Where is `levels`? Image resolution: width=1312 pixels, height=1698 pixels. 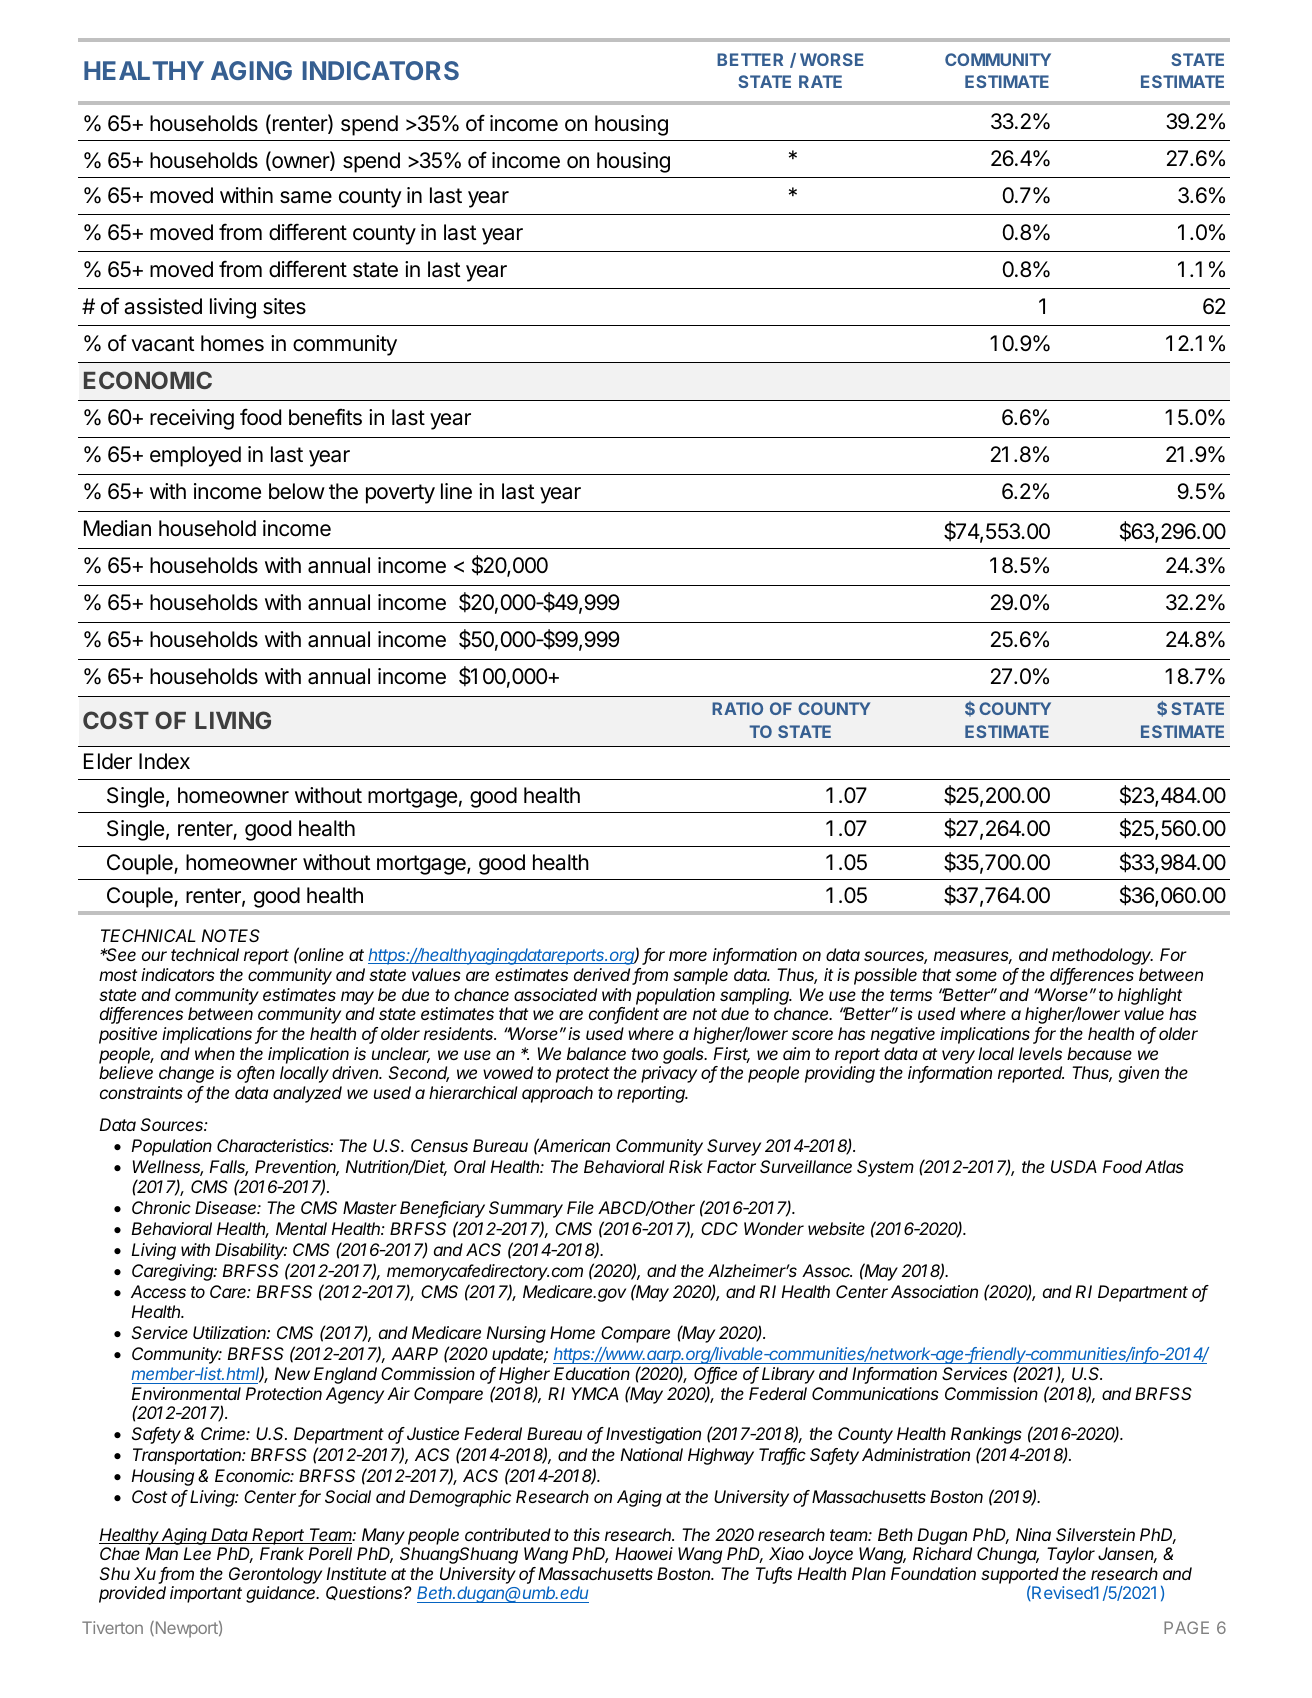 levels is located at coordinates (1040, 1053).
